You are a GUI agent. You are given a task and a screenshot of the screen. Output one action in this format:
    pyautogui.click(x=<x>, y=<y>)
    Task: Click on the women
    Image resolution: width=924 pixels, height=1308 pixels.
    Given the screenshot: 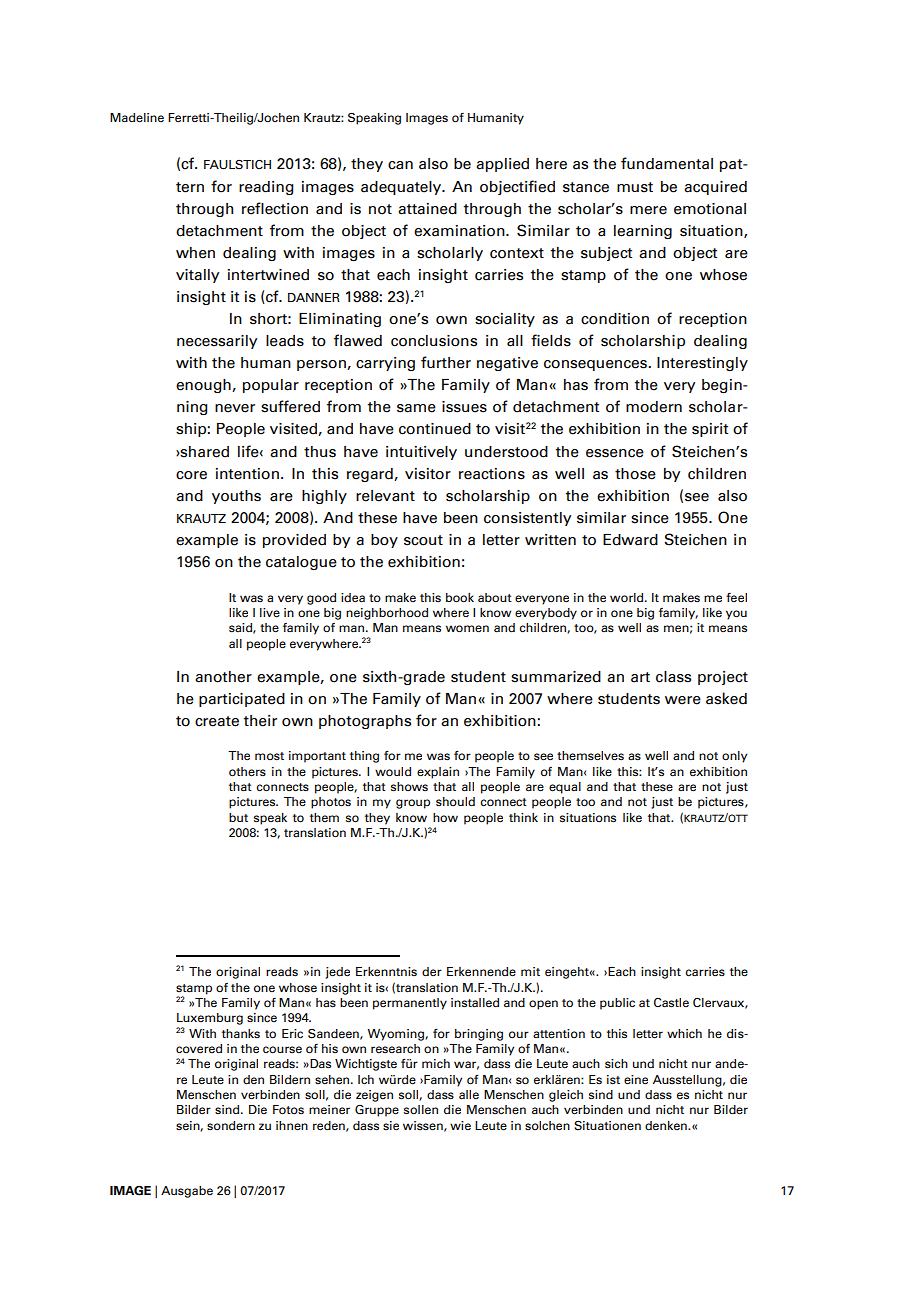 What is the action you would take?
    pyautogui.click(x=467, y=628)
